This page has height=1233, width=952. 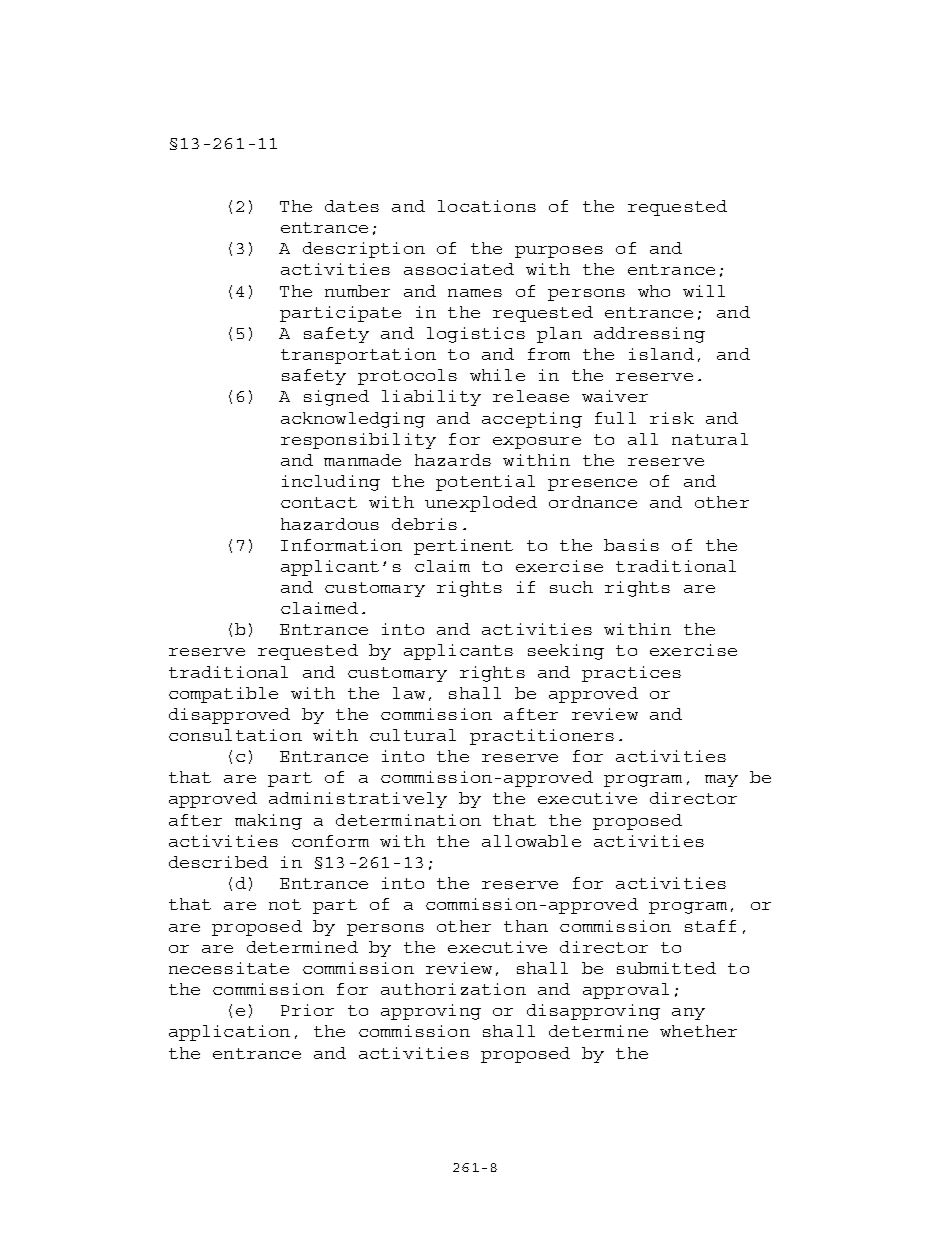 What do you see at coordinates (688, 1014) in the page?
I see `any` at bounding box center [688, 1014].
